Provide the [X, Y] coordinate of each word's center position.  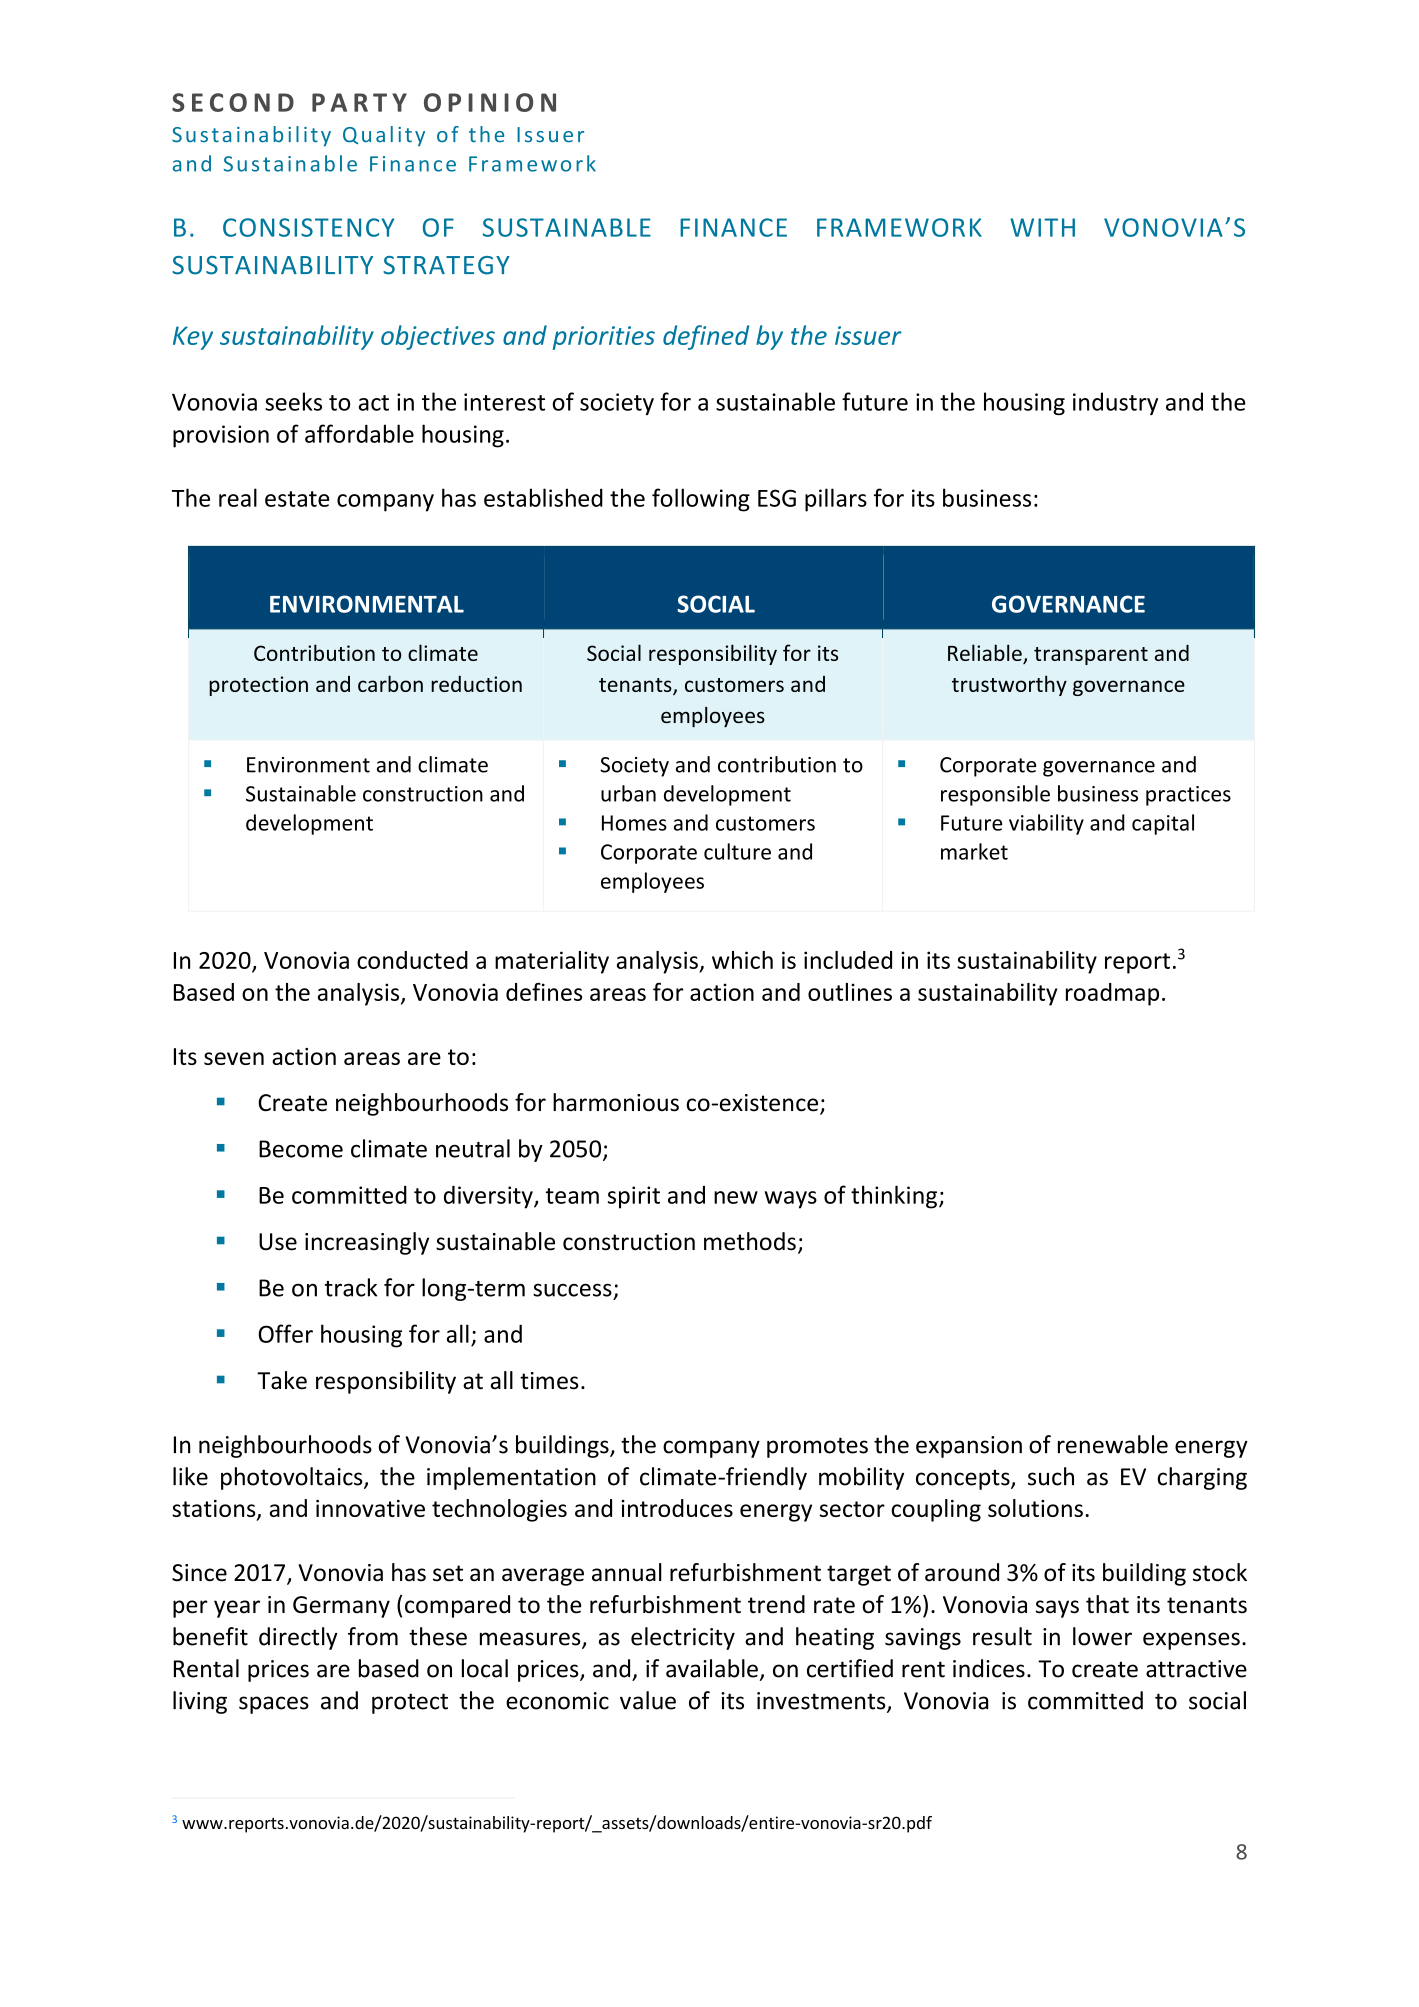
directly [298, 1638]
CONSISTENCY [308, 227]
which [742, 960]
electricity [683, 1638]
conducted [412, 960]
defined [706, 337]
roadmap [1112, 994]
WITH [1042, 227]
